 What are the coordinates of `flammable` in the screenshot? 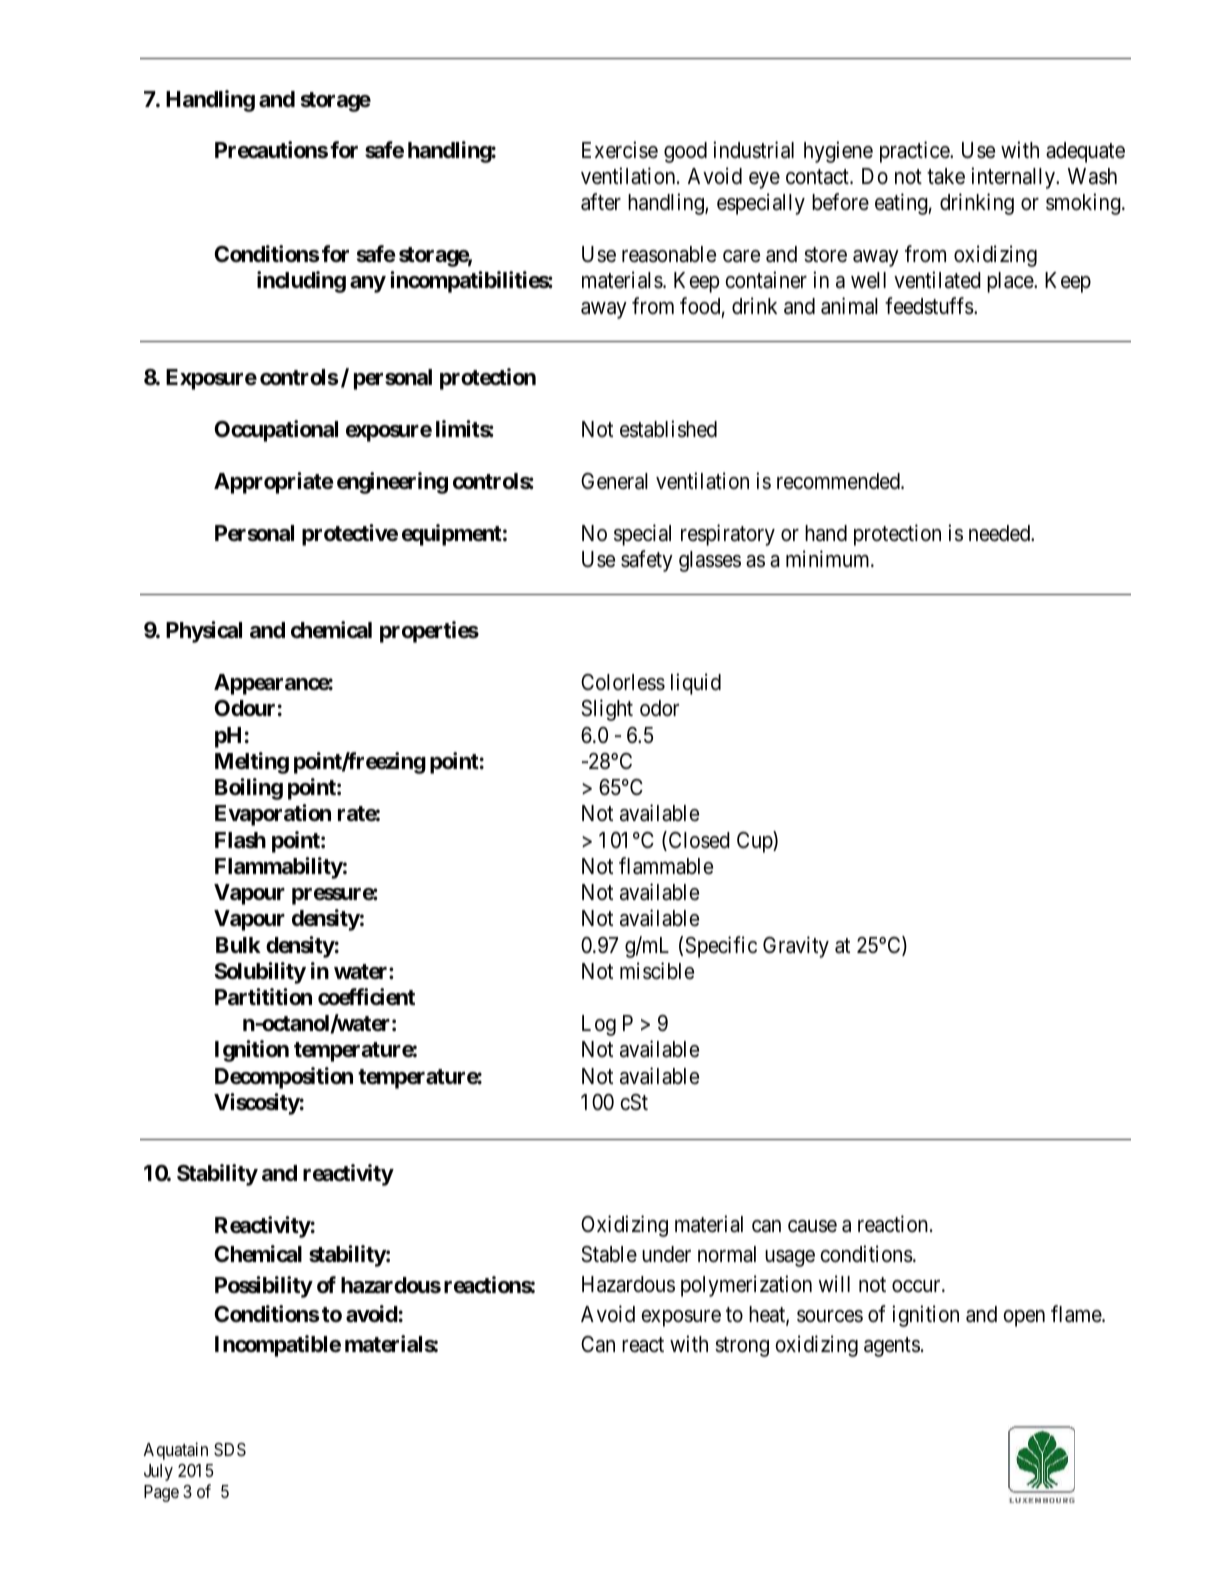 It's located at (666, 866).
